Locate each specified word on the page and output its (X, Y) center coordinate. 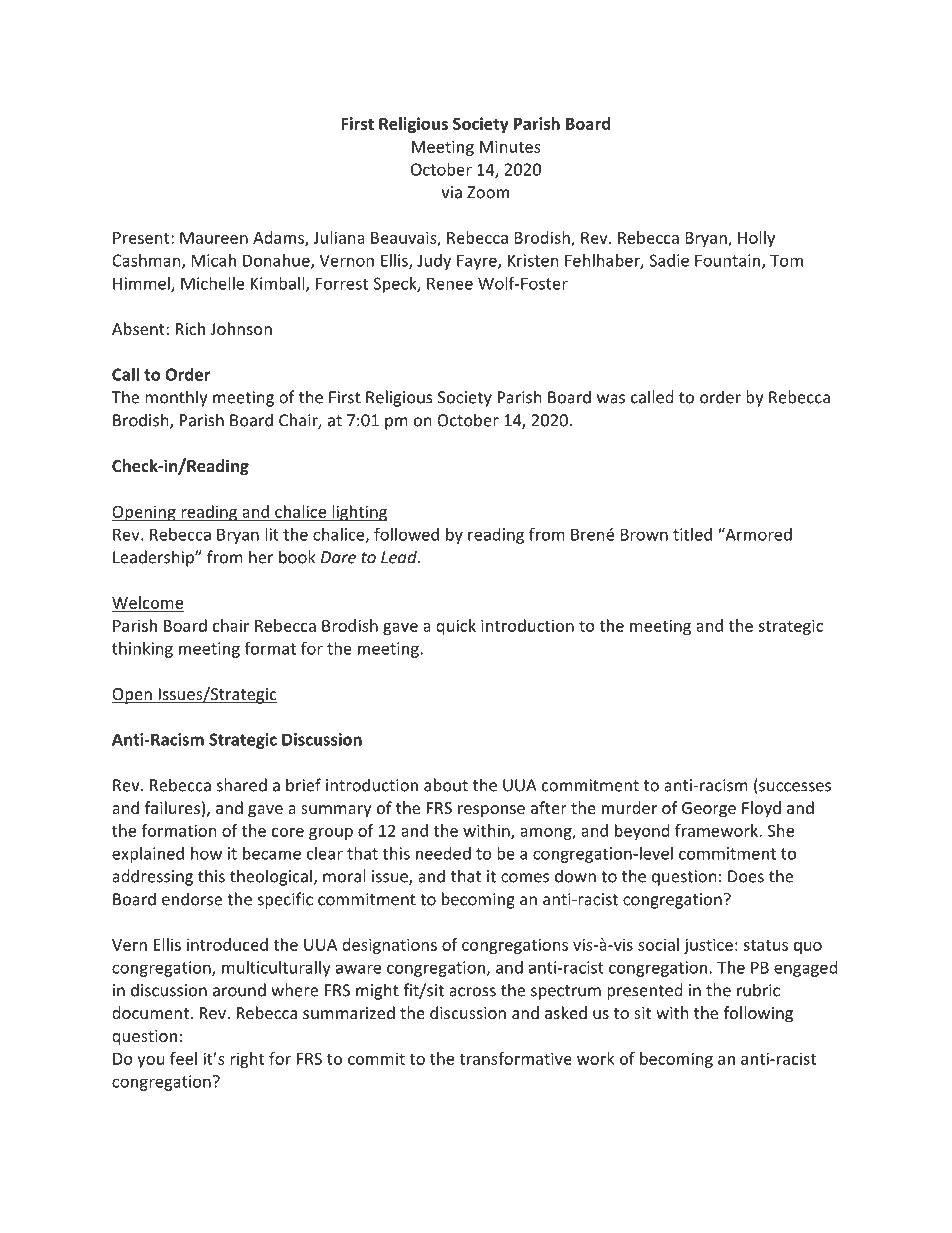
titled (692, 534)
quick (456, 627)
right (247, 1060)
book (297, 557)
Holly (756, 239)
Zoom (488, 192)
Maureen (214, 238)
